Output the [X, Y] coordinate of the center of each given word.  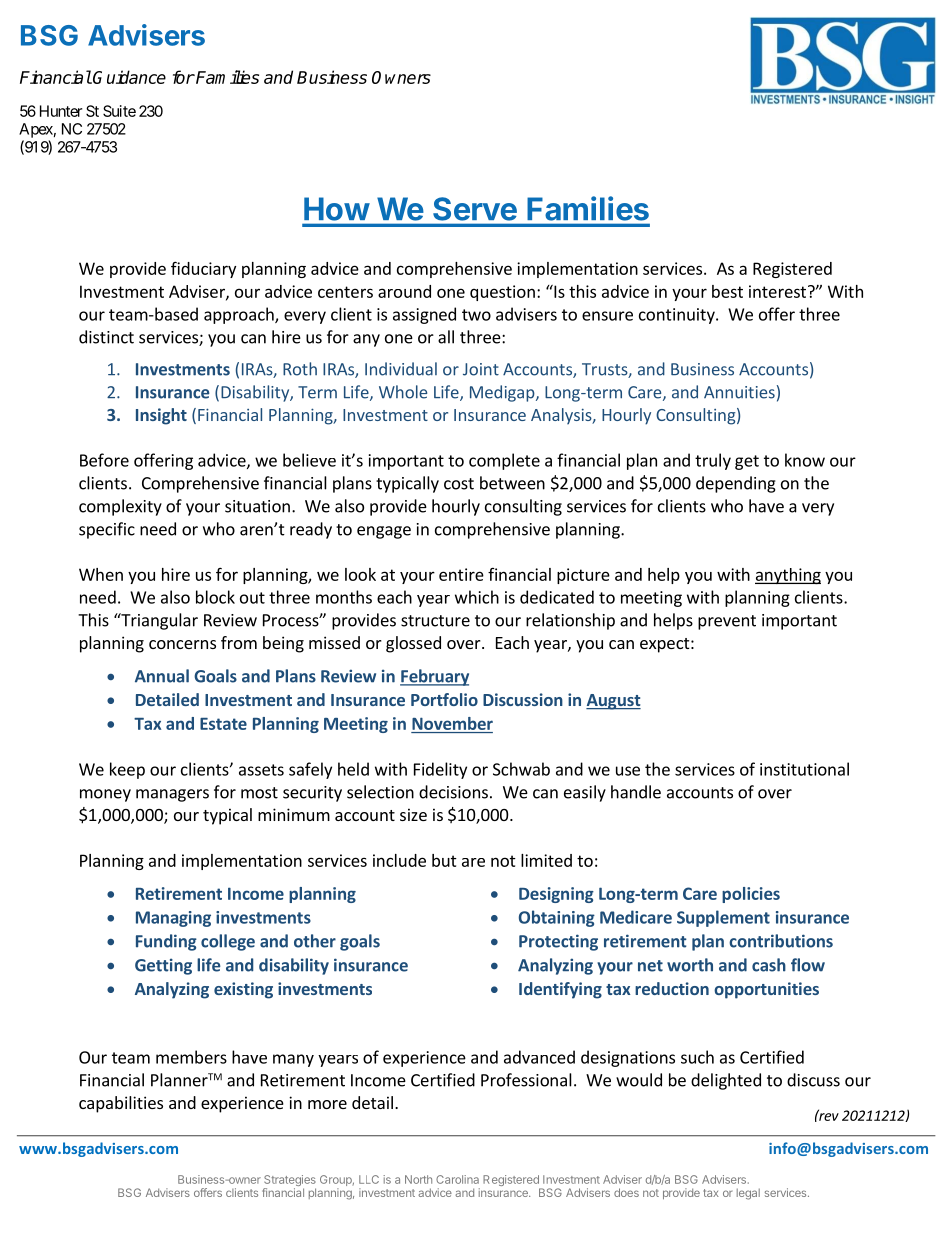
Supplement [723, 918]
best [727, 291]
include [399, 860]
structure [435, 621]
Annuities [739, 392]
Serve [475, 209]
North [418, 1179]
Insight [161, 416]
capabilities [121, 1104]
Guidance [129, 77]
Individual [401, 369]
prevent [727, 622]
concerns [182, 644]
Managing [173, 919]
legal [748, 1194]
